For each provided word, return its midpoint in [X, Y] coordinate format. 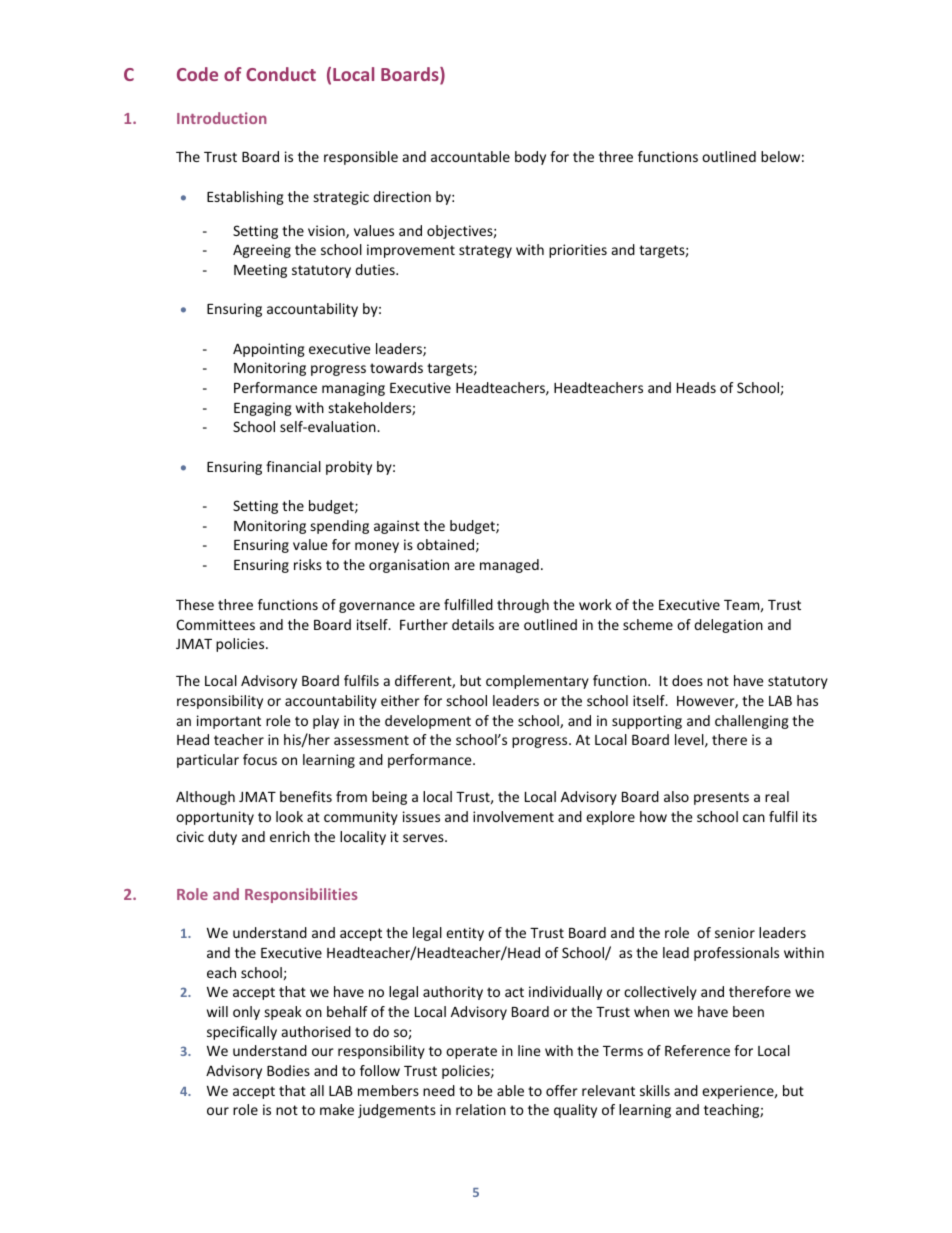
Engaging [263, 409]
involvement [513, 816]
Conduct [281, 74]
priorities [578, 251]
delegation [728, 626]
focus [260, 759]
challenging [752, 722]
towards [396, 367]
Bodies [288, 1070]
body [530, 158]
